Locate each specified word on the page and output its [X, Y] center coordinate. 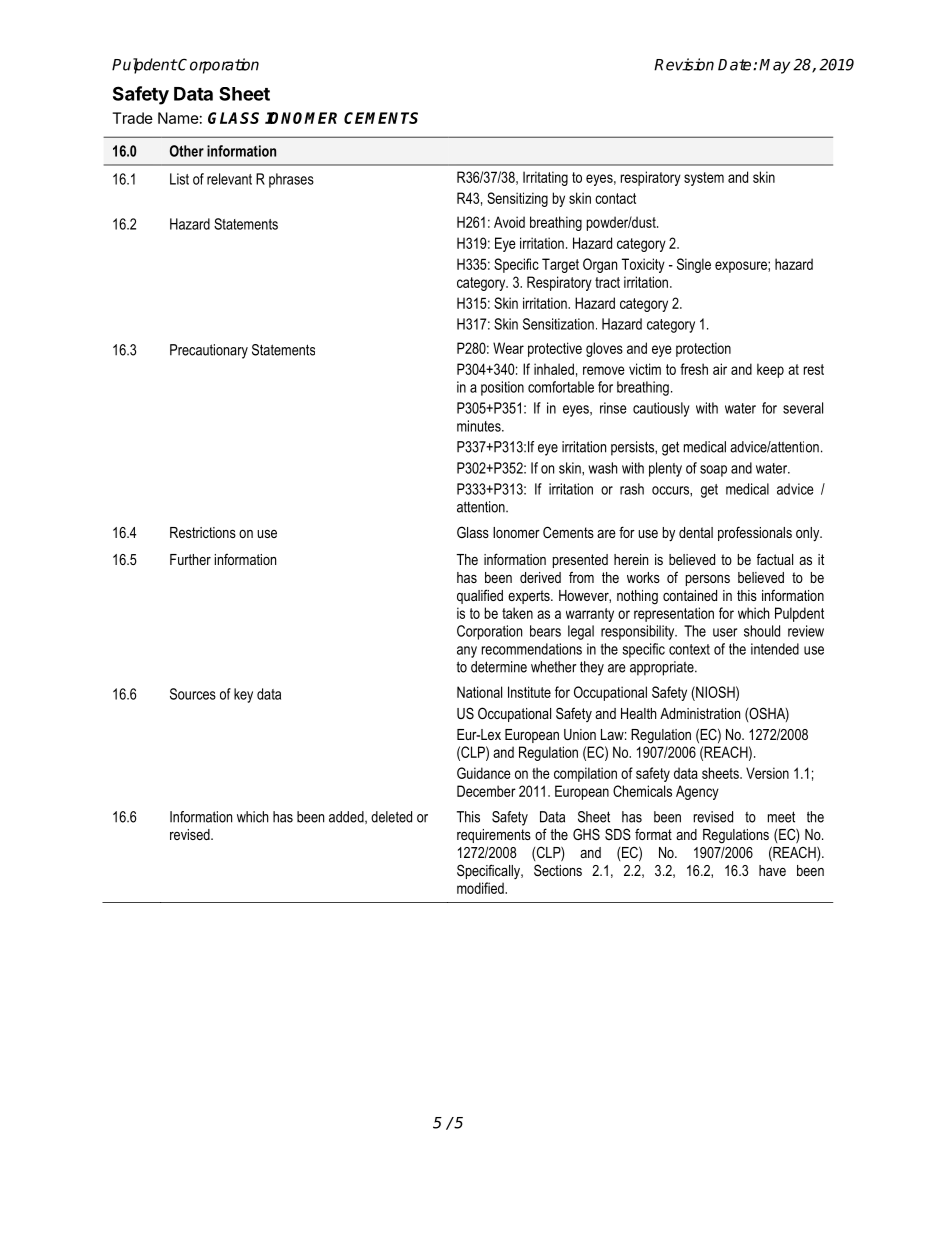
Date [736, 65]
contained [690, 595]
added [347, 817]
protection [703, 349]
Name [178, 118]
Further [190, 559]
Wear [508, 348]
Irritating [545, 178]
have [772, 870]
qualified [480, 596]
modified [481, 888]
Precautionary [209, 351]
